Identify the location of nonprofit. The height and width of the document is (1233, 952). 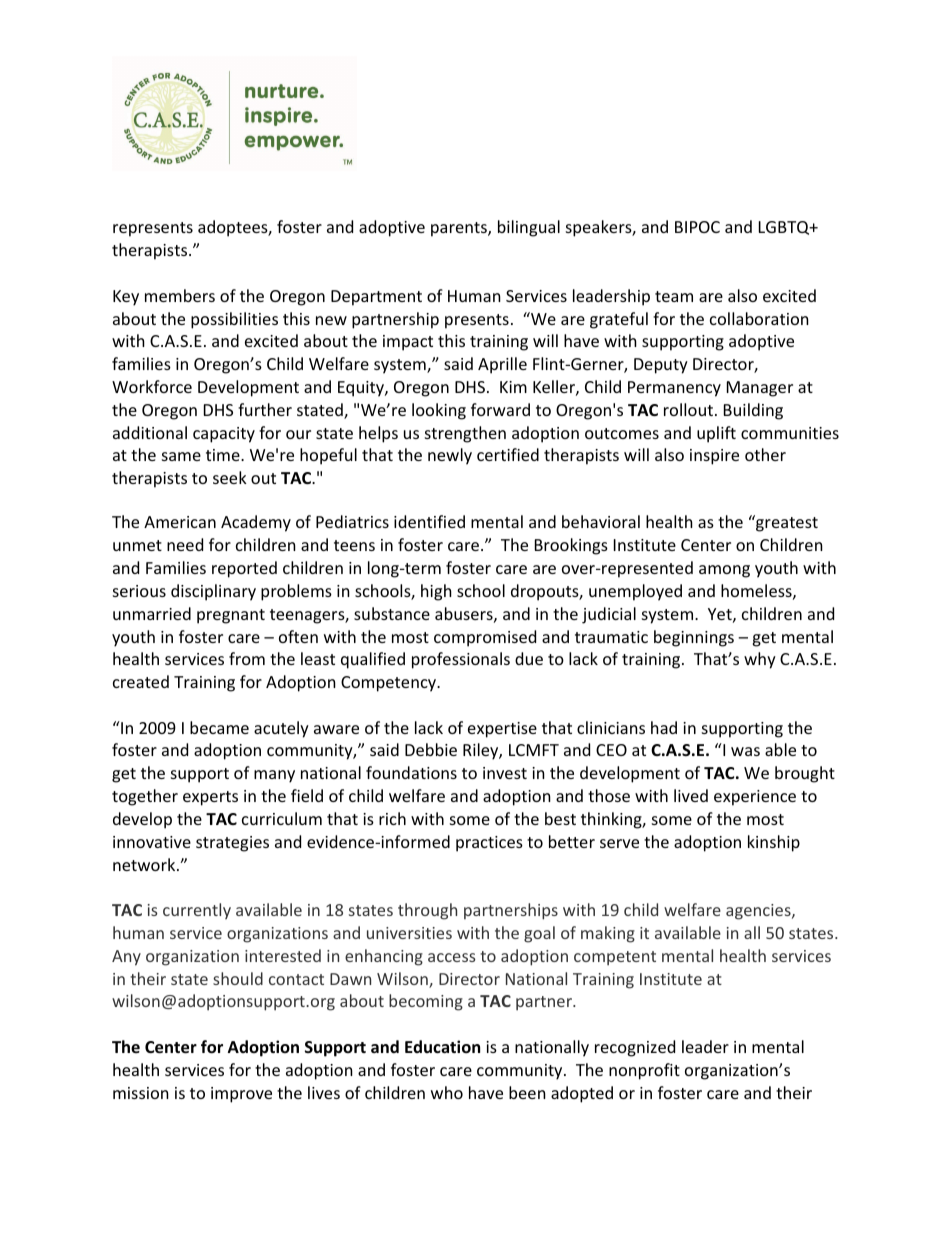
(644, 1071).
